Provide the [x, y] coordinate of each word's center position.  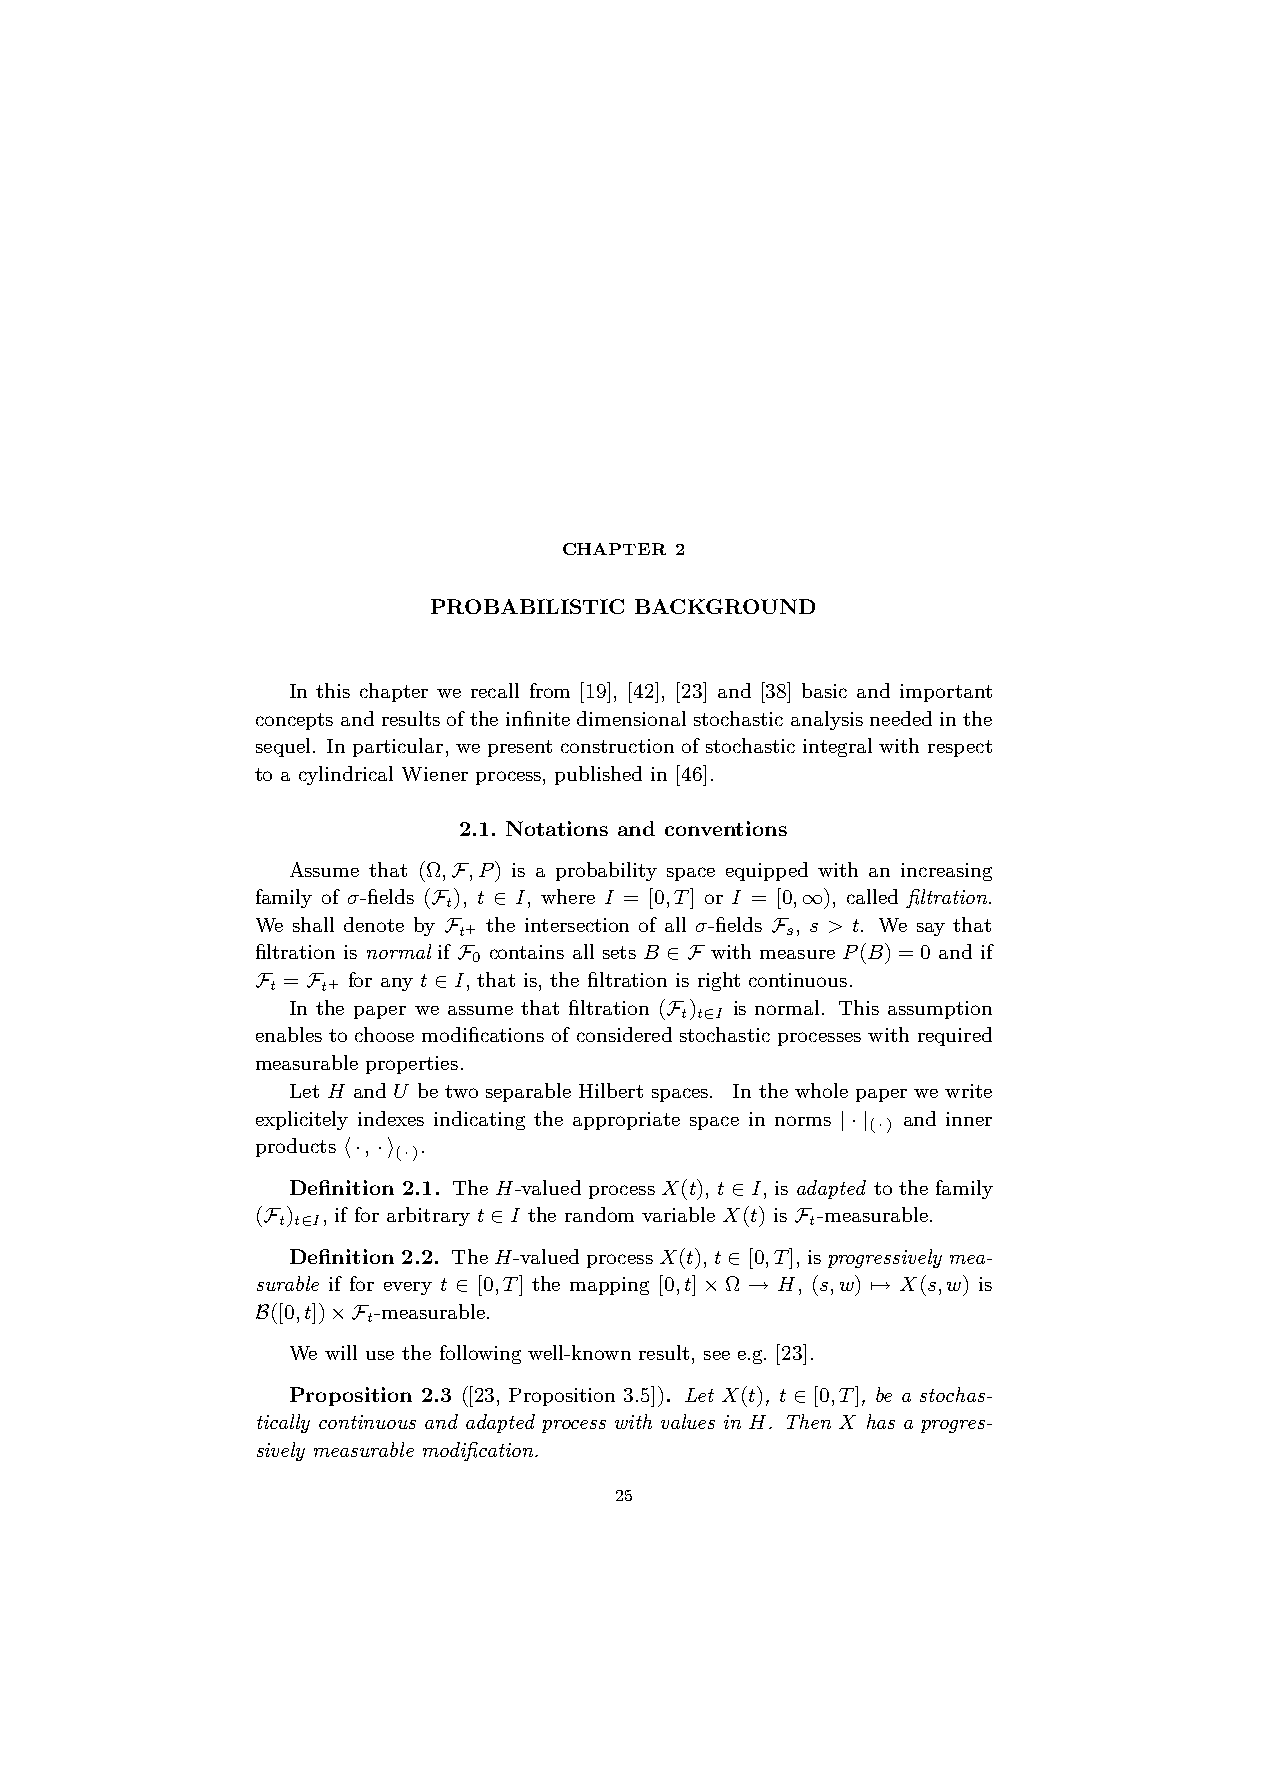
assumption [940, 1010]
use [380, 1355]
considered [624, 1034]
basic [824, 690]
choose [384, 1034]
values [688, 1421]
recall [495, 690]
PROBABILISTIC [527, 606]
